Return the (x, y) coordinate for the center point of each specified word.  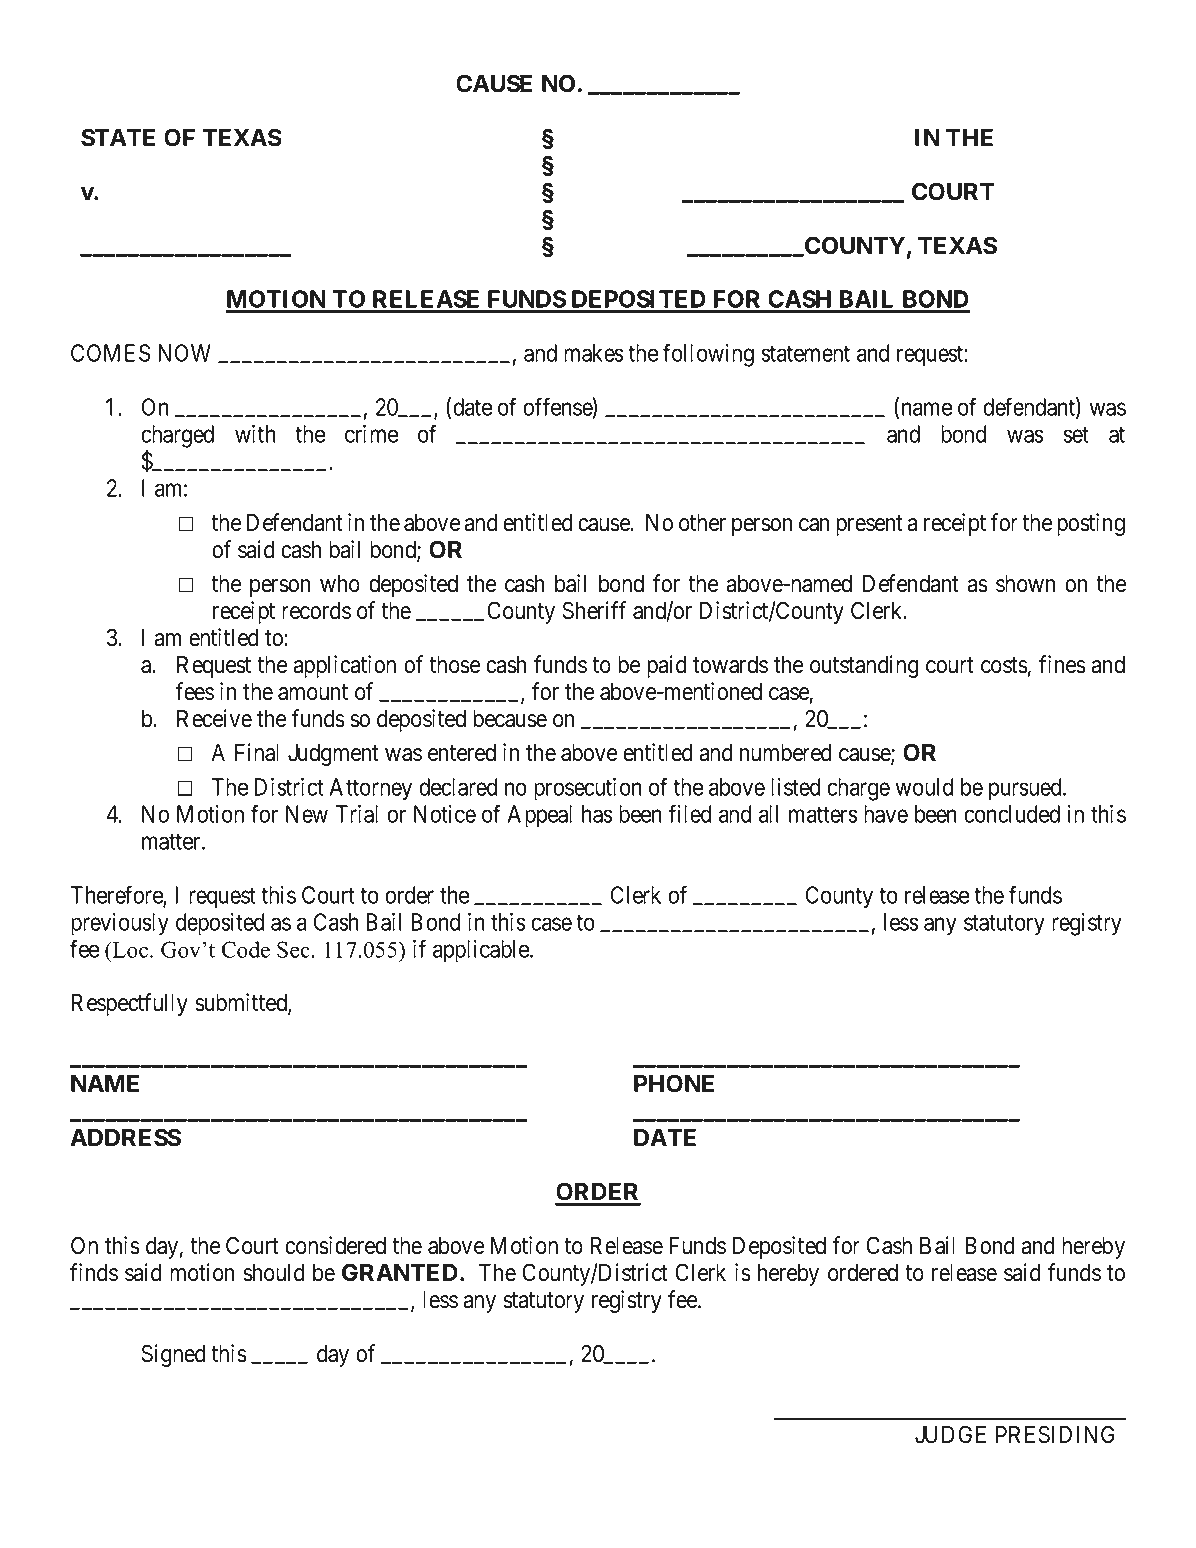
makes (594, 353)
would (924, 787)
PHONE (674, 1083)
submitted (242, 1003)
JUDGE (950, 1434)
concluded (1012, 814)
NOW (184, 353)
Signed (173, 1355)
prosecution (588, 789)
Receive (214, 718)
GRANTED (400, 1272)
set (1076, 435)
